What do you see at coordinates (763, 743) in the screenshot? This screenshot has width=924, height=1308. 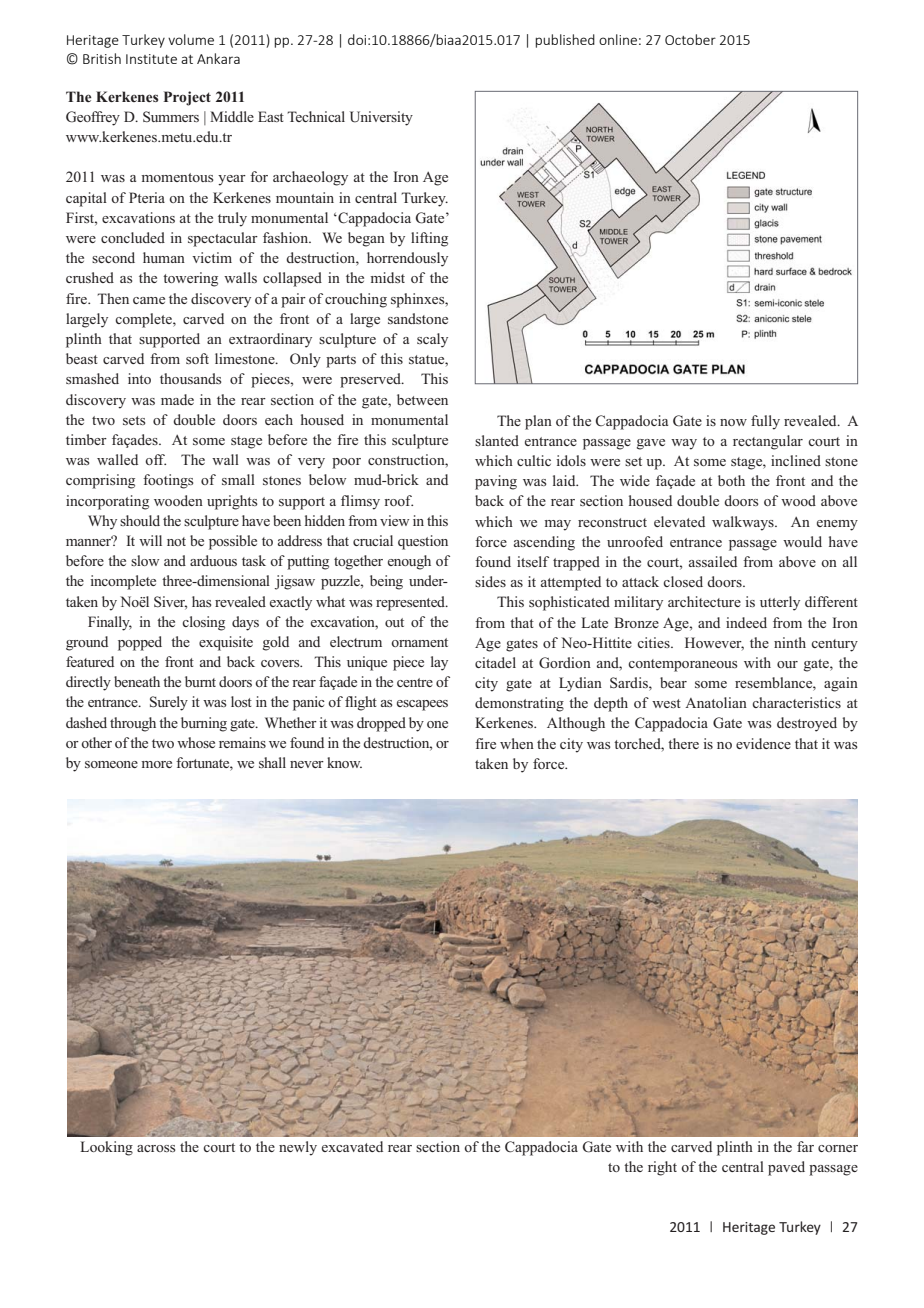 I see `evidence` at bounding box center [763, 743].
